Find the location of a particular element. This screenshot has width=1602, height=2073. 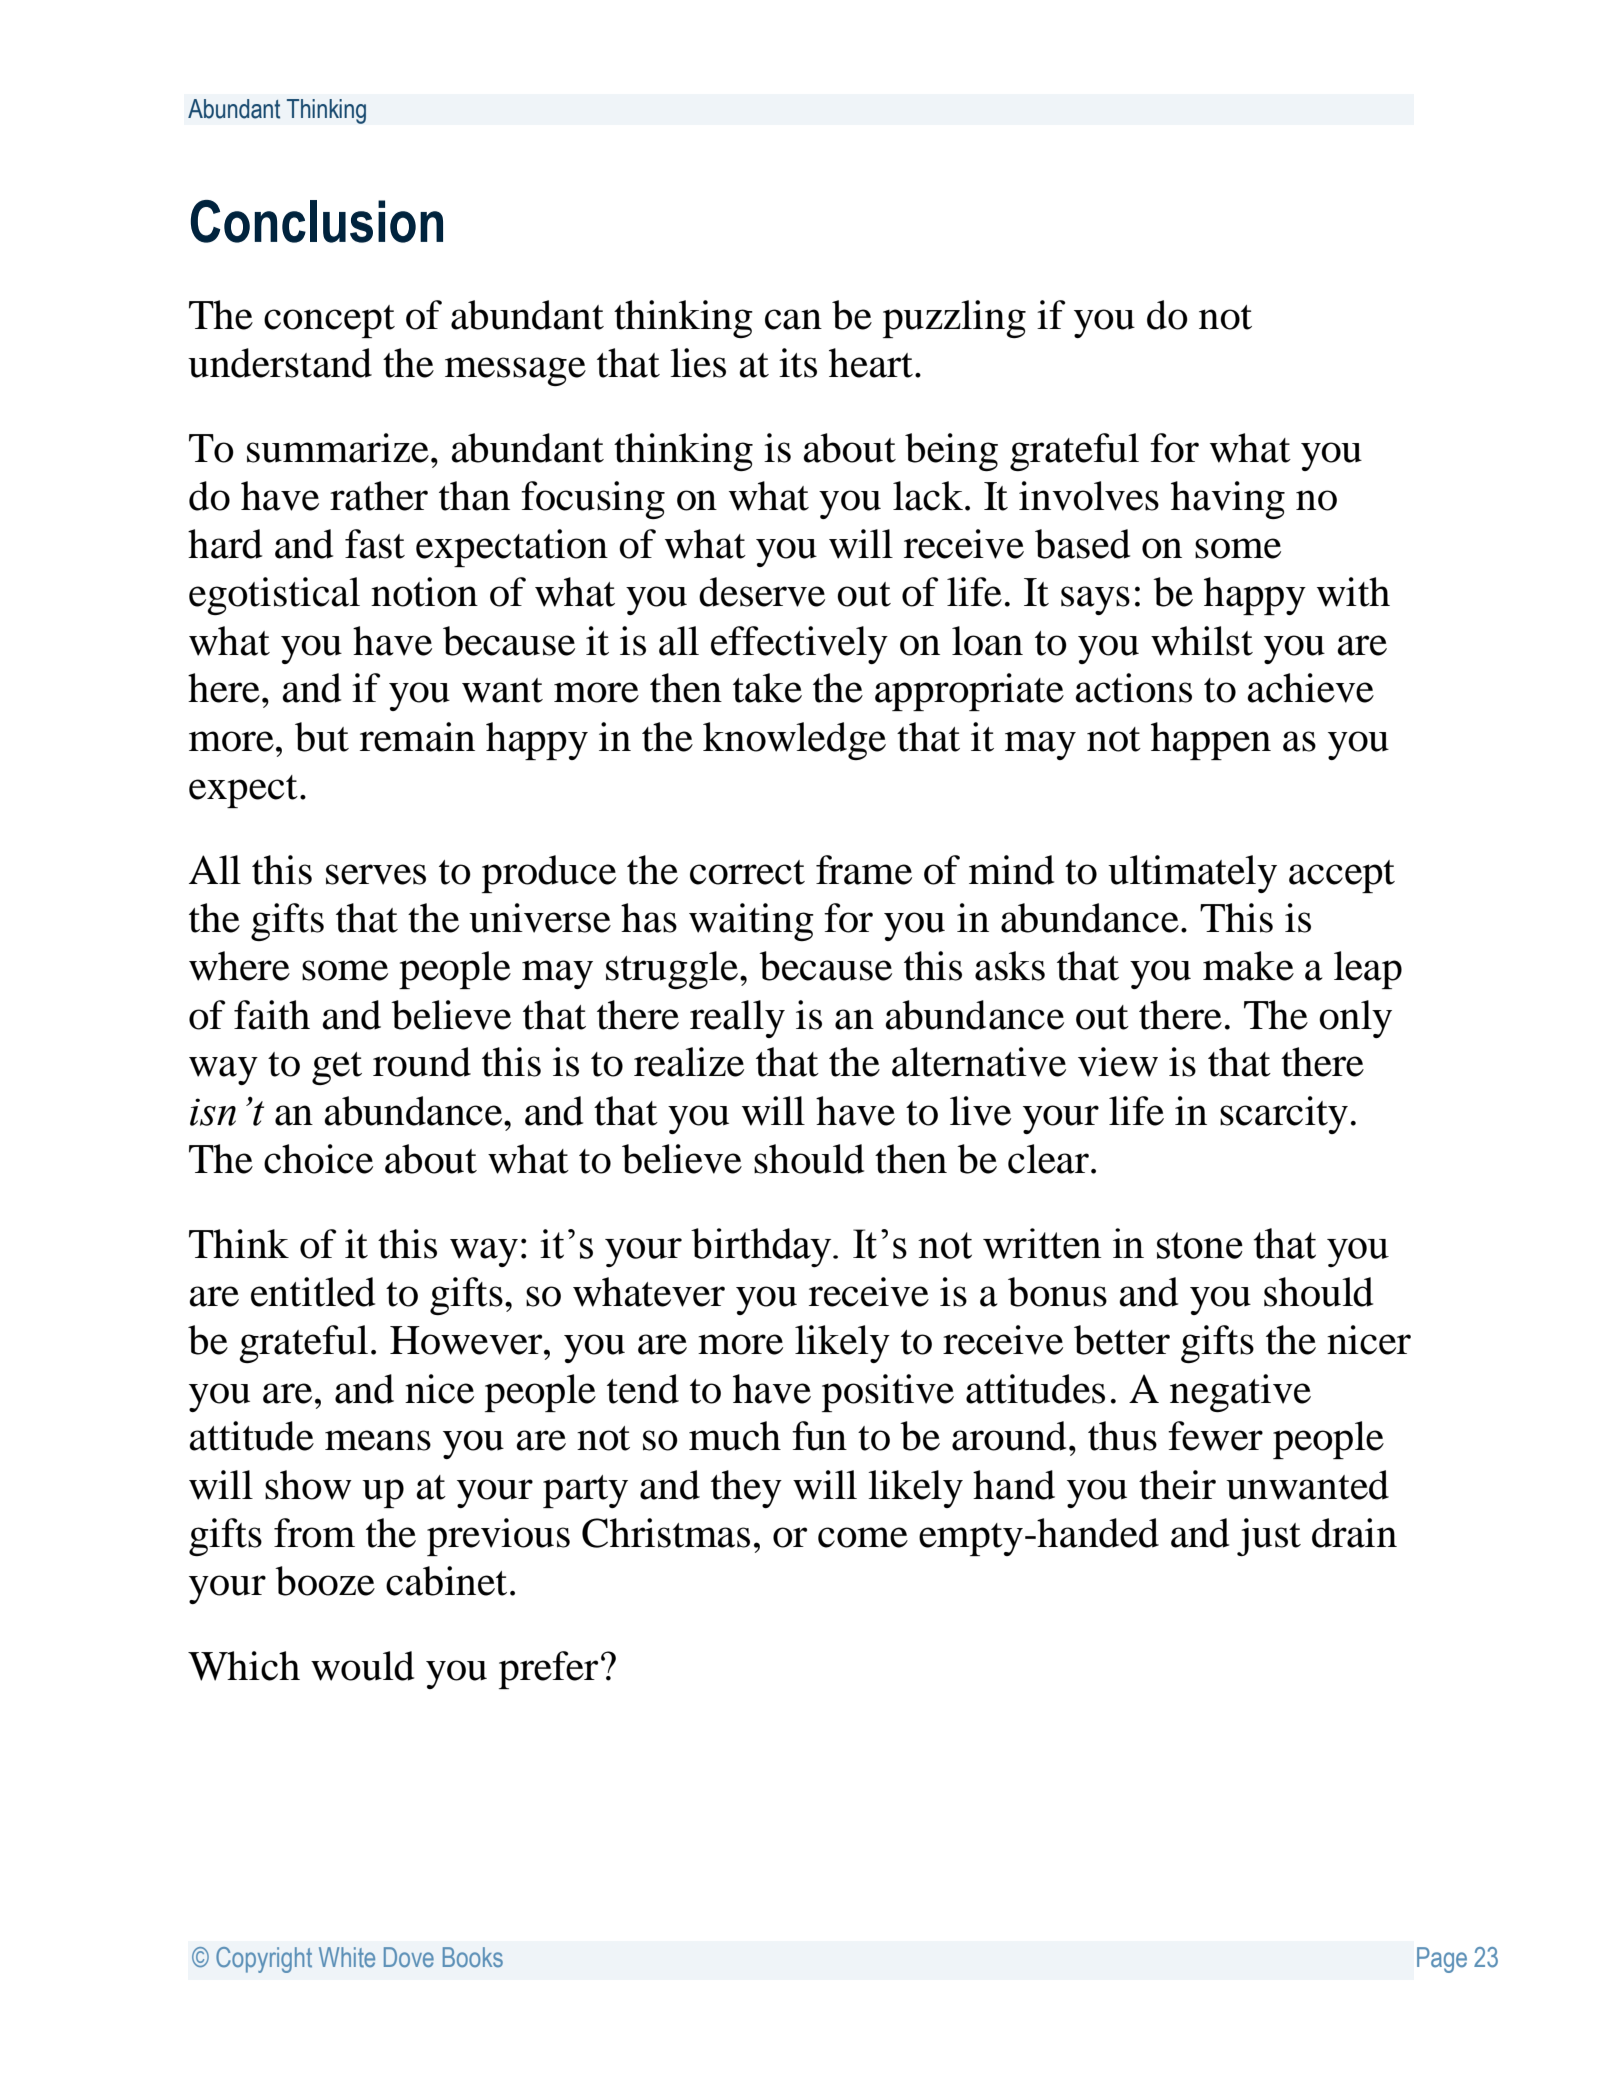

remain is located at coordinates (417, 737).
